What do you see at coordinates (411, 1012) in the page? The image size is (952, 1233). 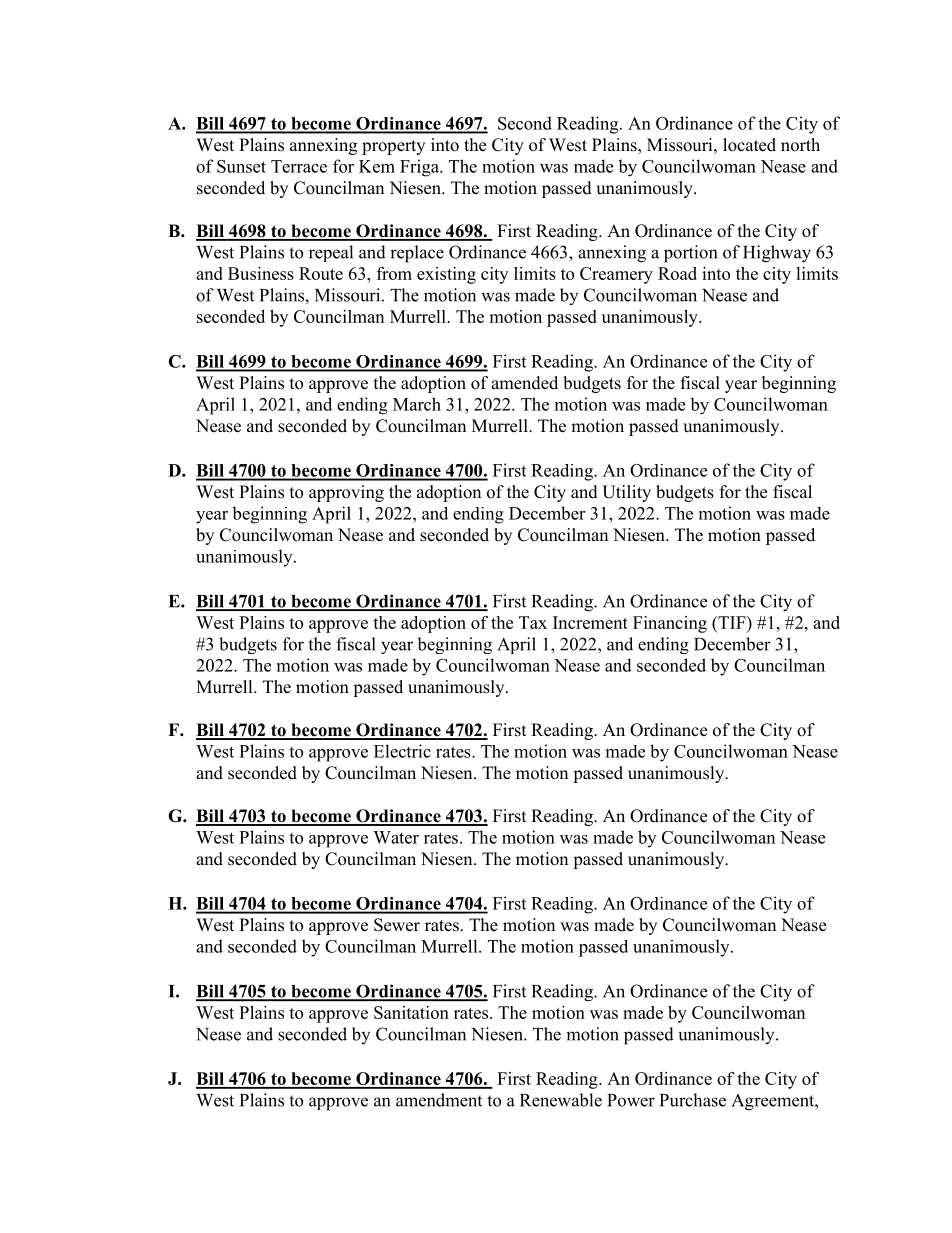 I see `Sanitation` at bounding box center [411, 1012].
